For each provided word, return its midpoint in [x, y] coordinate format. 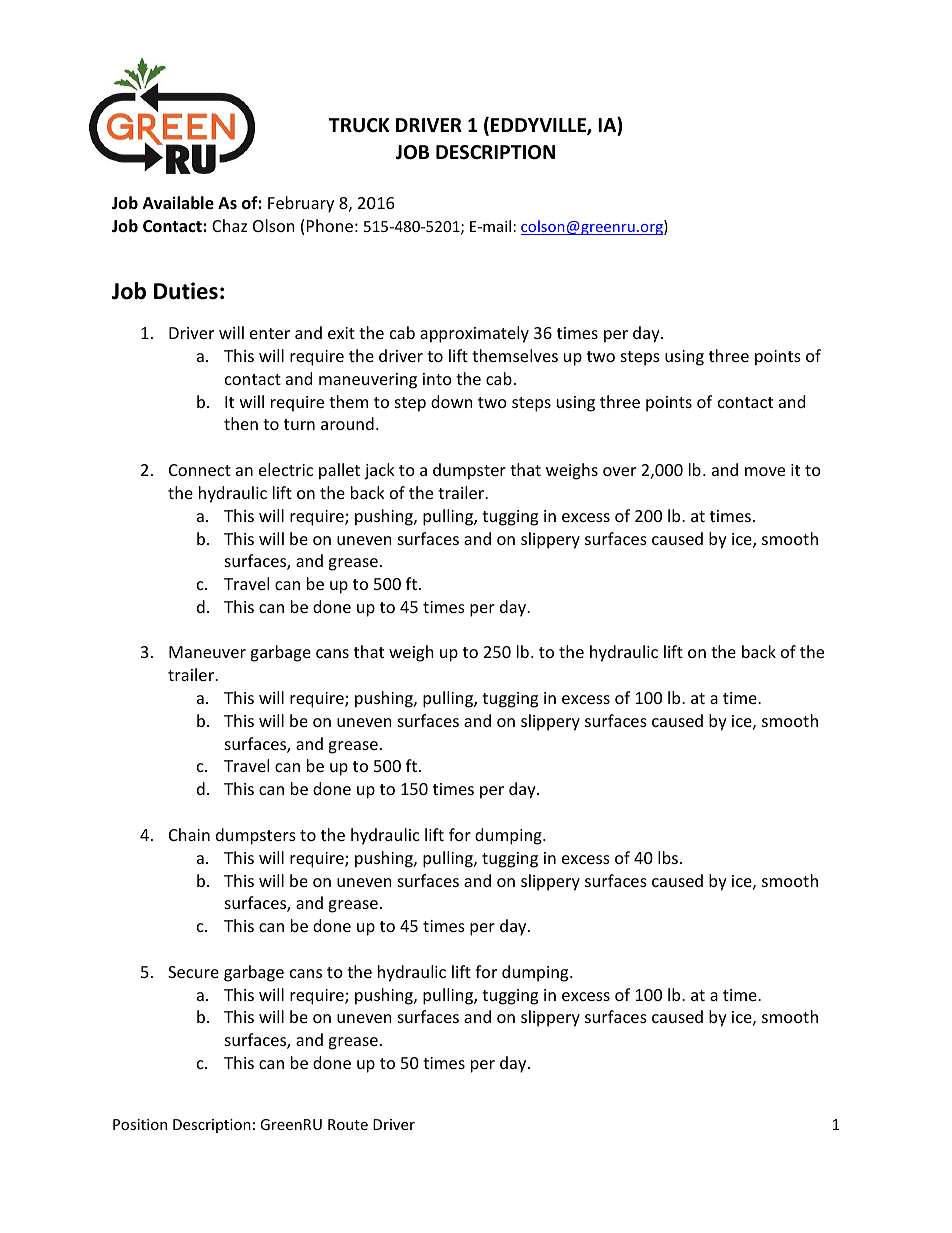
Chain [189, 834]
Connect [200, 470]
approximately [474, 334]
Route [348, 1124]
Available [178, 203]
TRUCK [359, 125]
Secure [193, 972]
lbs [668, 857]
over [619, 471]
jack [379, 471]
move [765, 471]
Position [140, 1124]
